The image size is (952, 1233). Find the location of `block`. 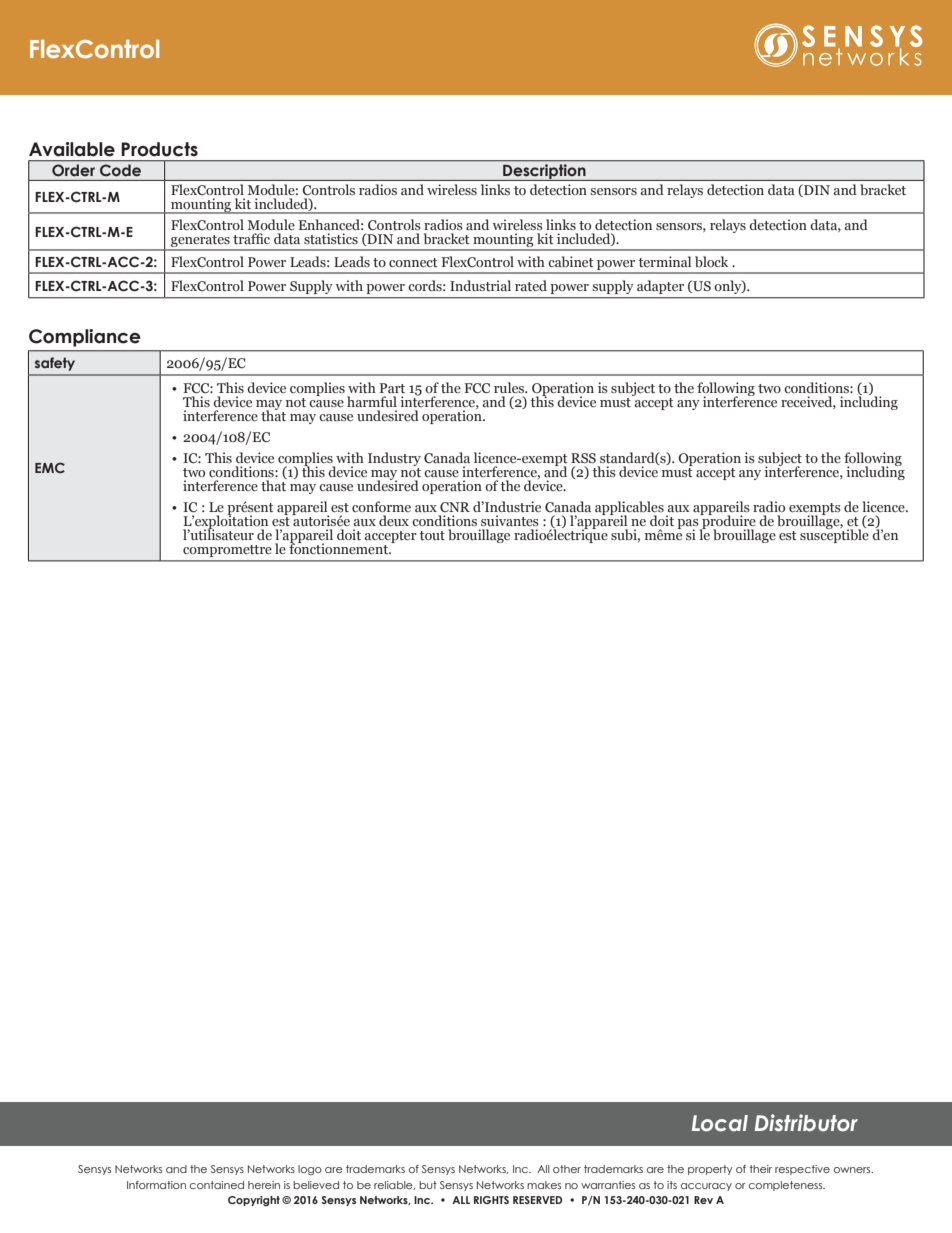

block is located at coordinates (711, 261).
